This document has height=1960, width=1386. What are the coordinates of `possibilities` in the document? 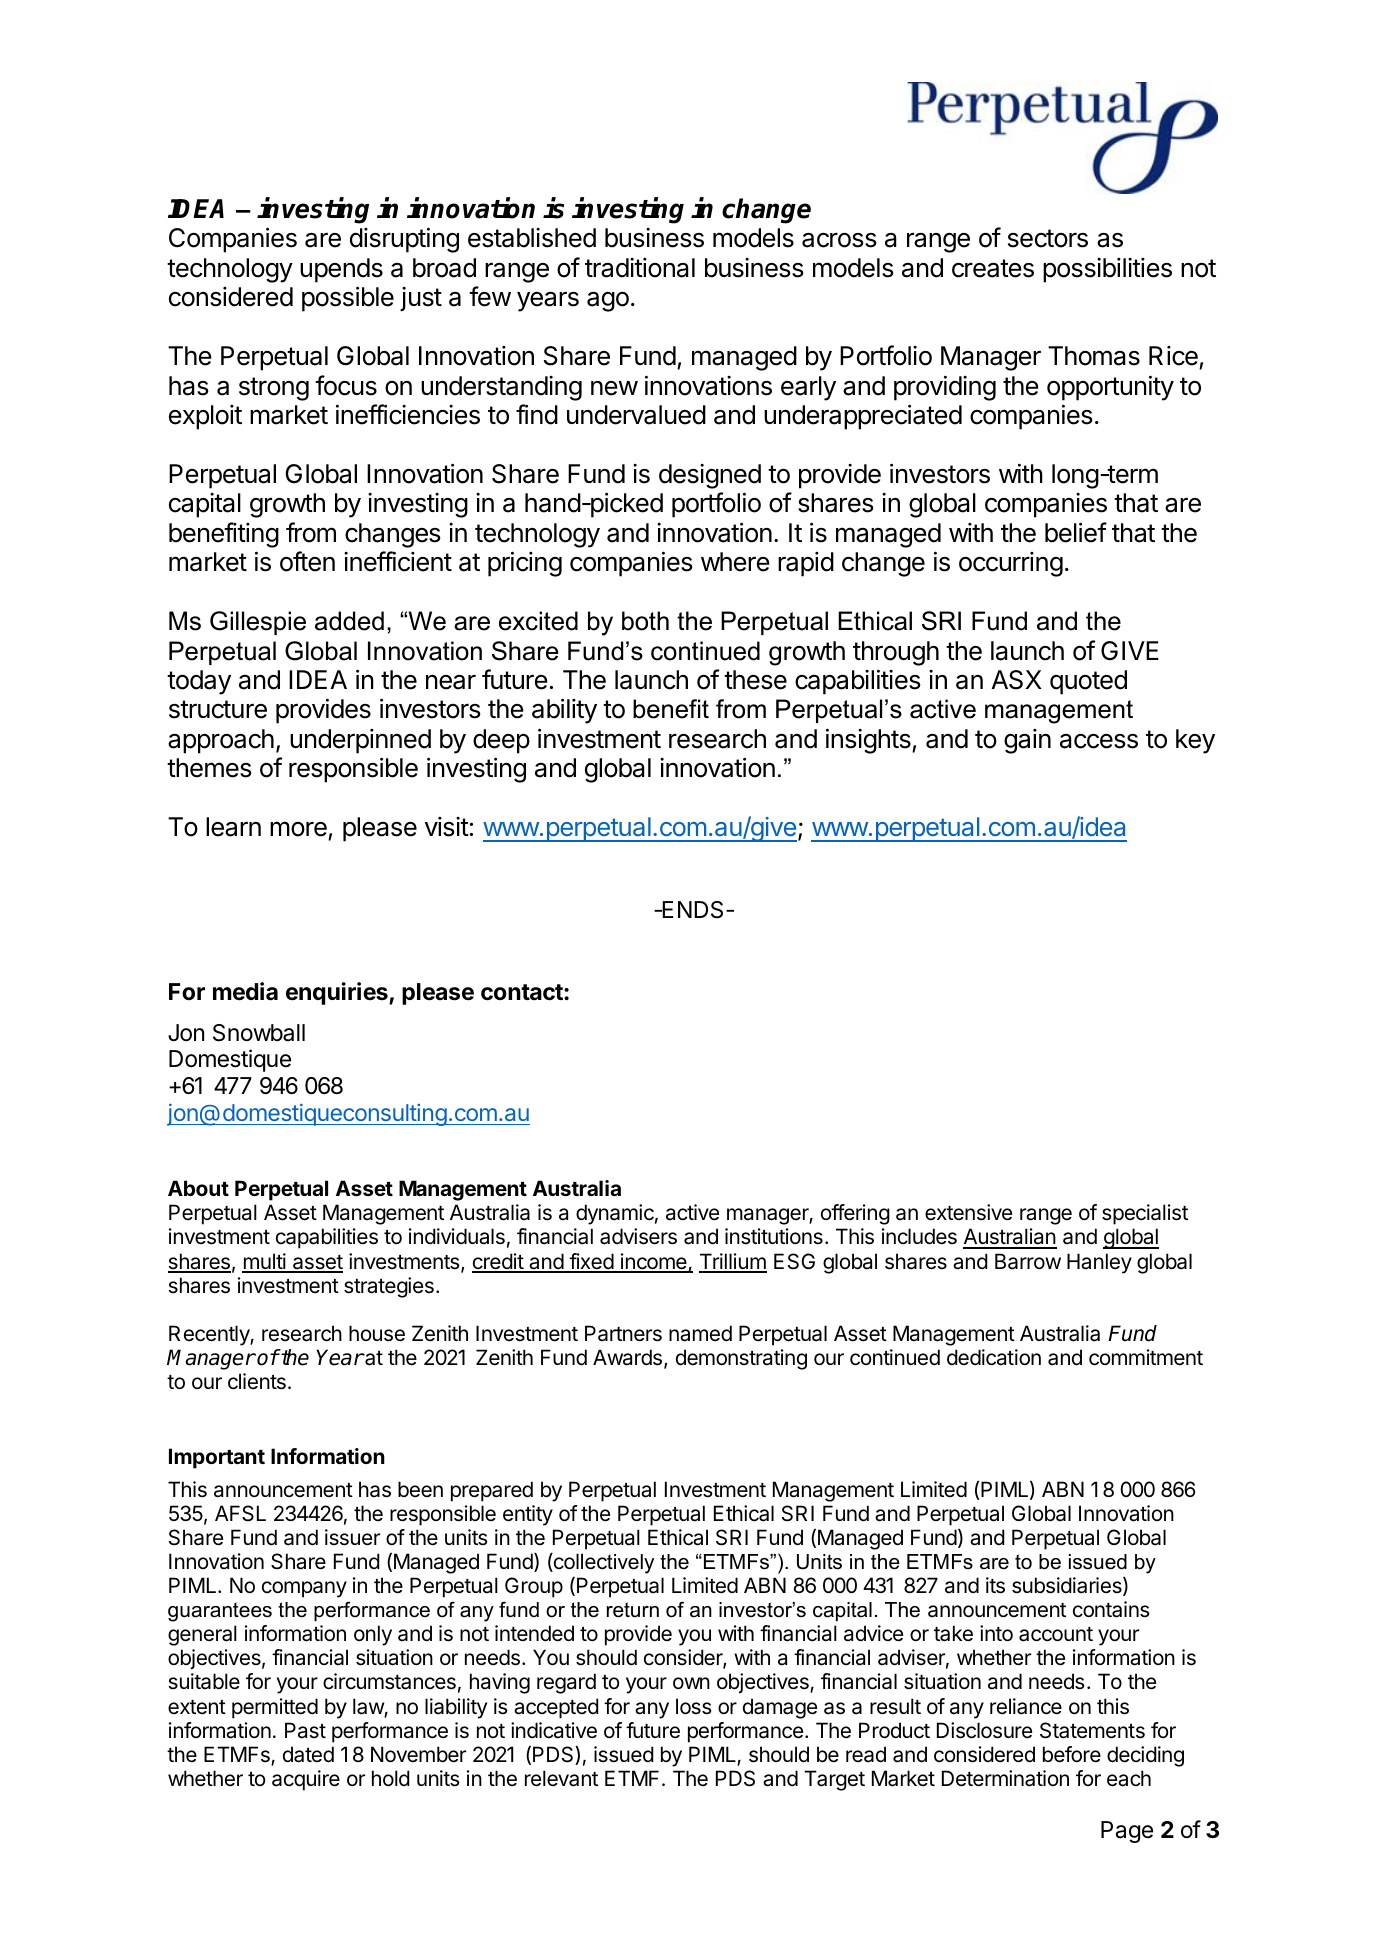 It's located at (1107, 270).
